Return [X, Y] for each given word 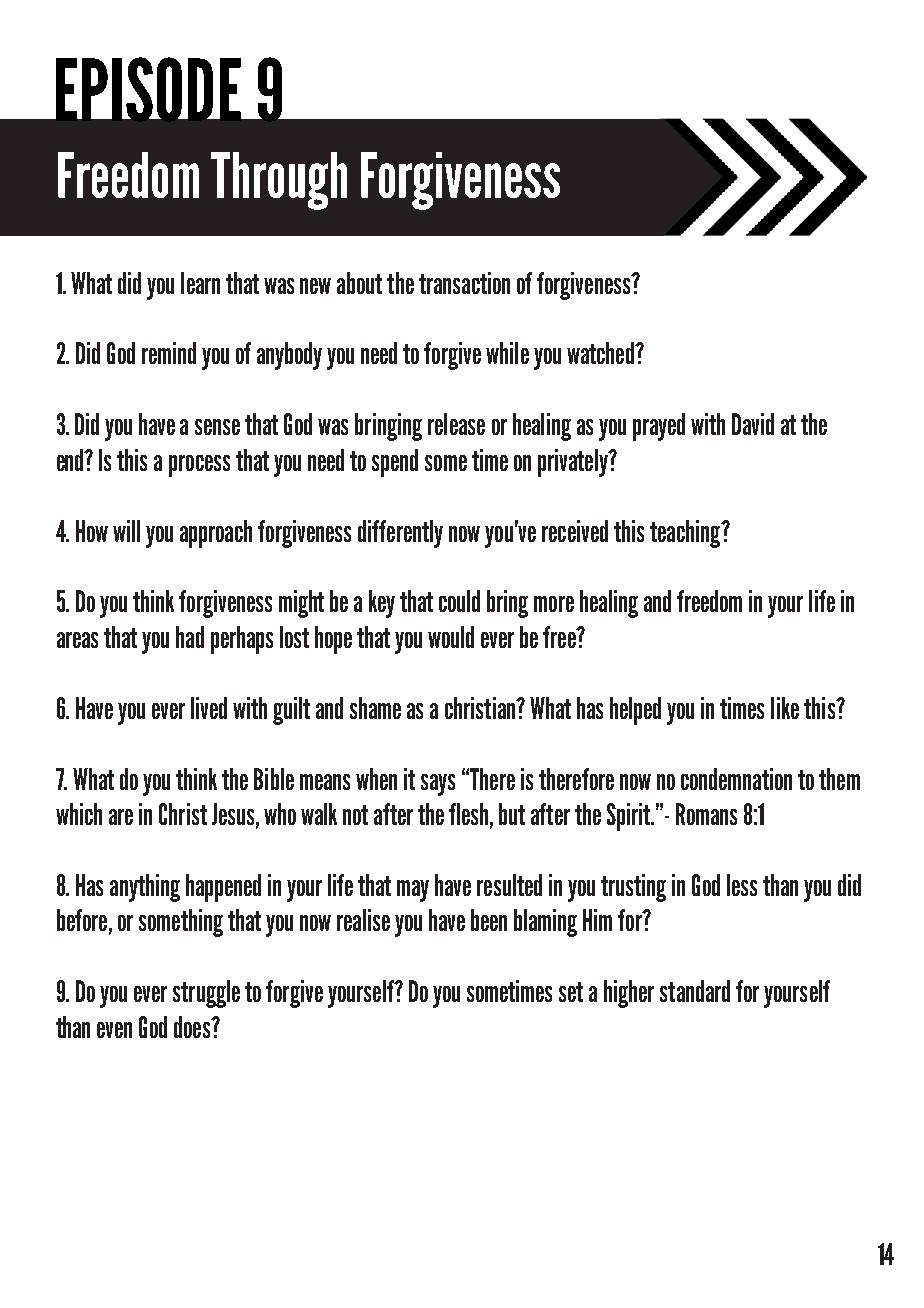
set [571, 992]
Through [279, 181]
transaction [464, 283]
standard [695, 991]
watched [601, 353]
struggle [206, 994]
